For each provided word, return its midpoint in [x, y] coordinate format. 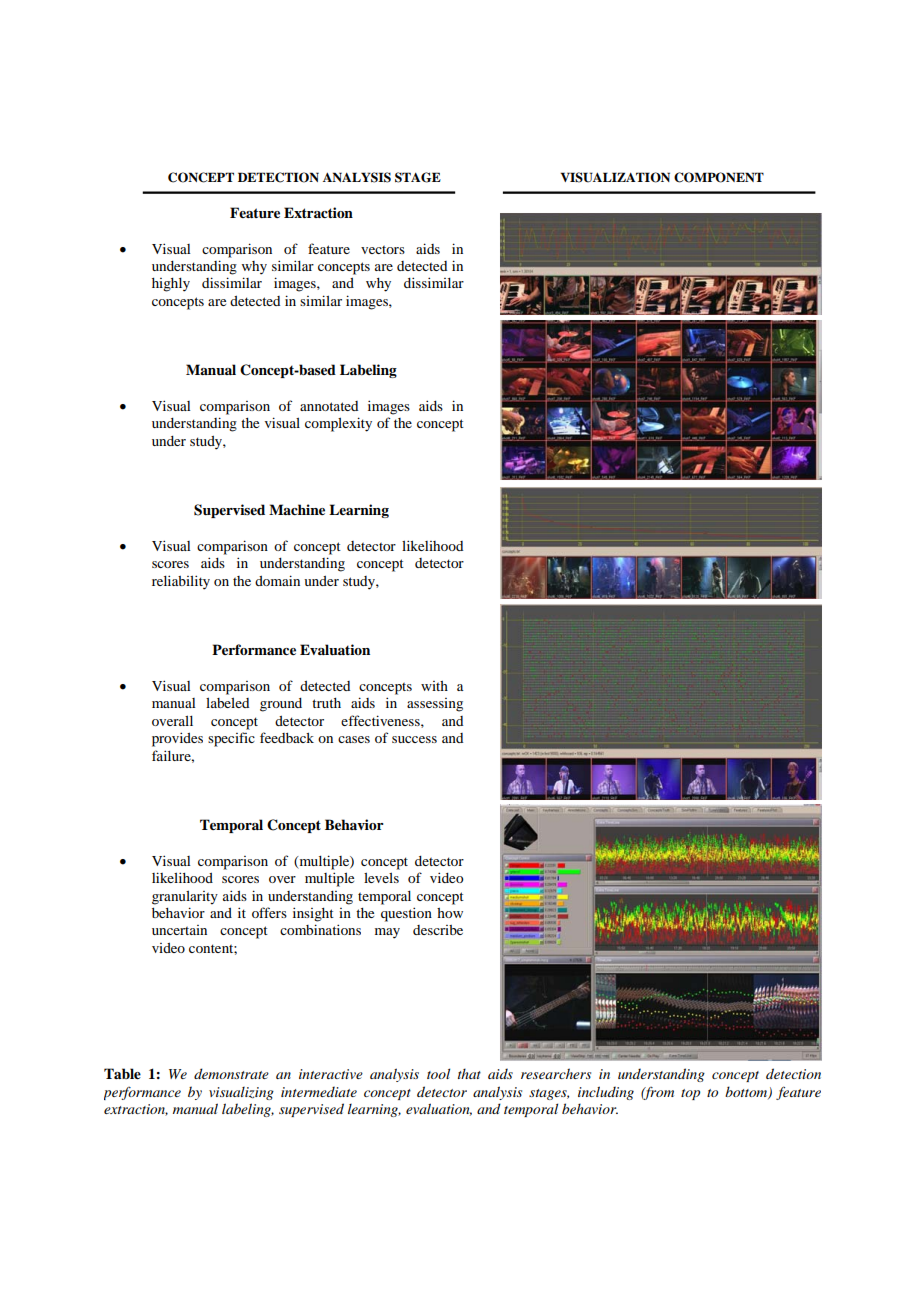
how [450, 913]
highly [171, 285]
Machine [297, 509]
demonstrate [231, 1073]
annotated [329, 406]
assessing [435, 705]
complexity [338, 424]
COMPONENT [719, 177]
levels [381, 877]
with [434, 686]
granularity [185, 897]
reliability [181, 582]
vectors [383, 250]
